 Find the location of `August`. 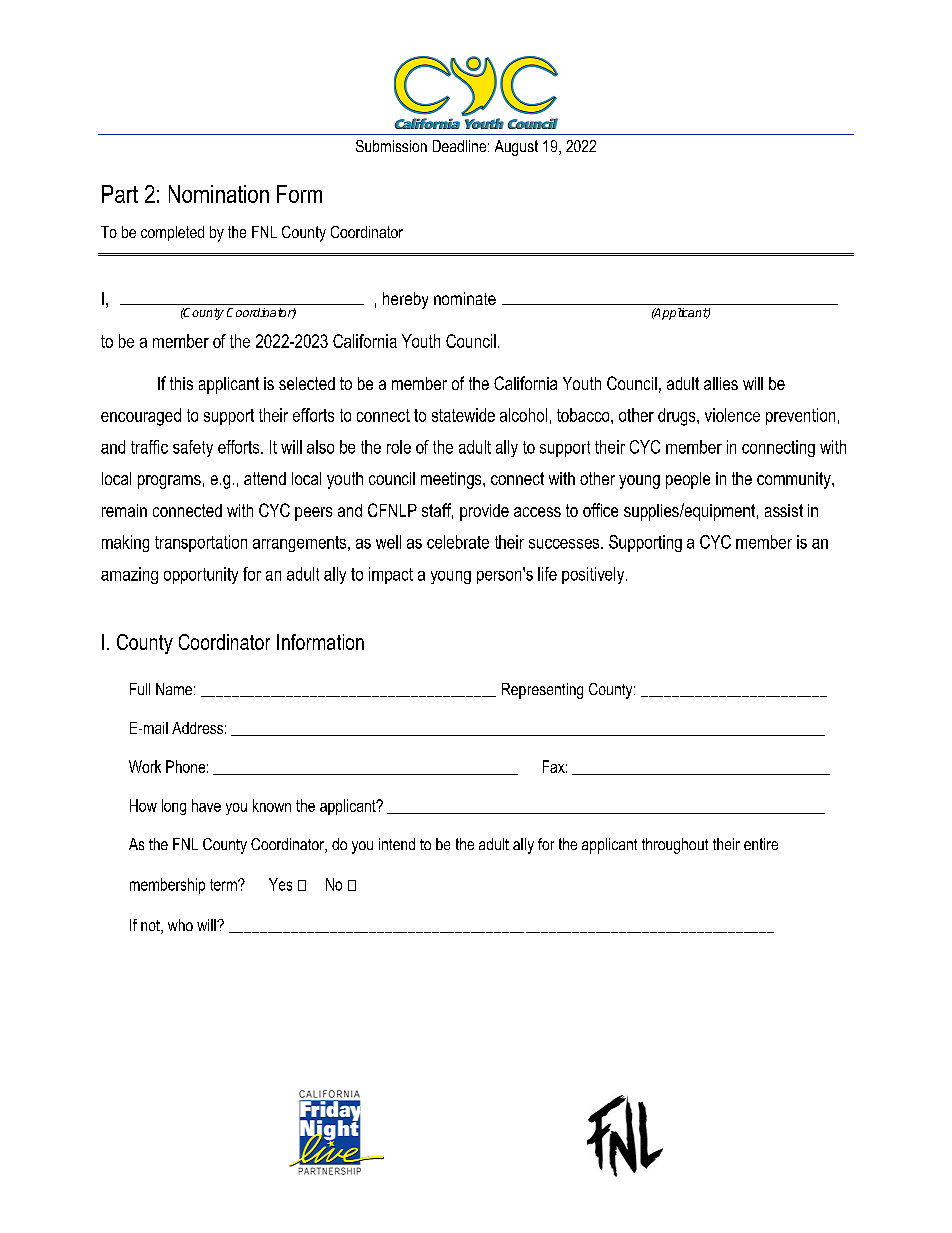

August is located at coordinates (516, 148).
